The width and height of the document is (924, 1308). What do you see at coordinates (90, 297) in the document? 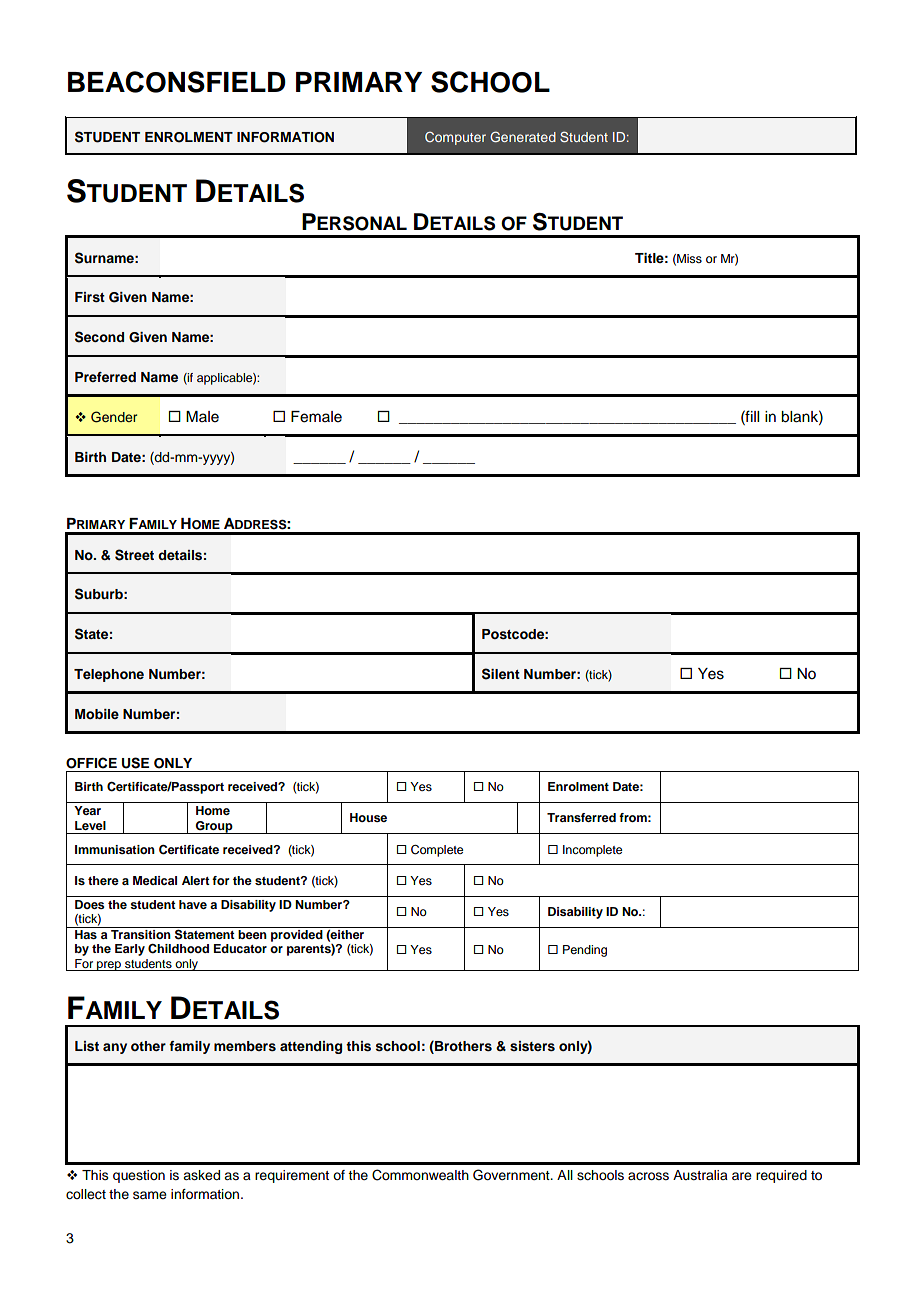
I see `First` at bounding box center [90, 297].
